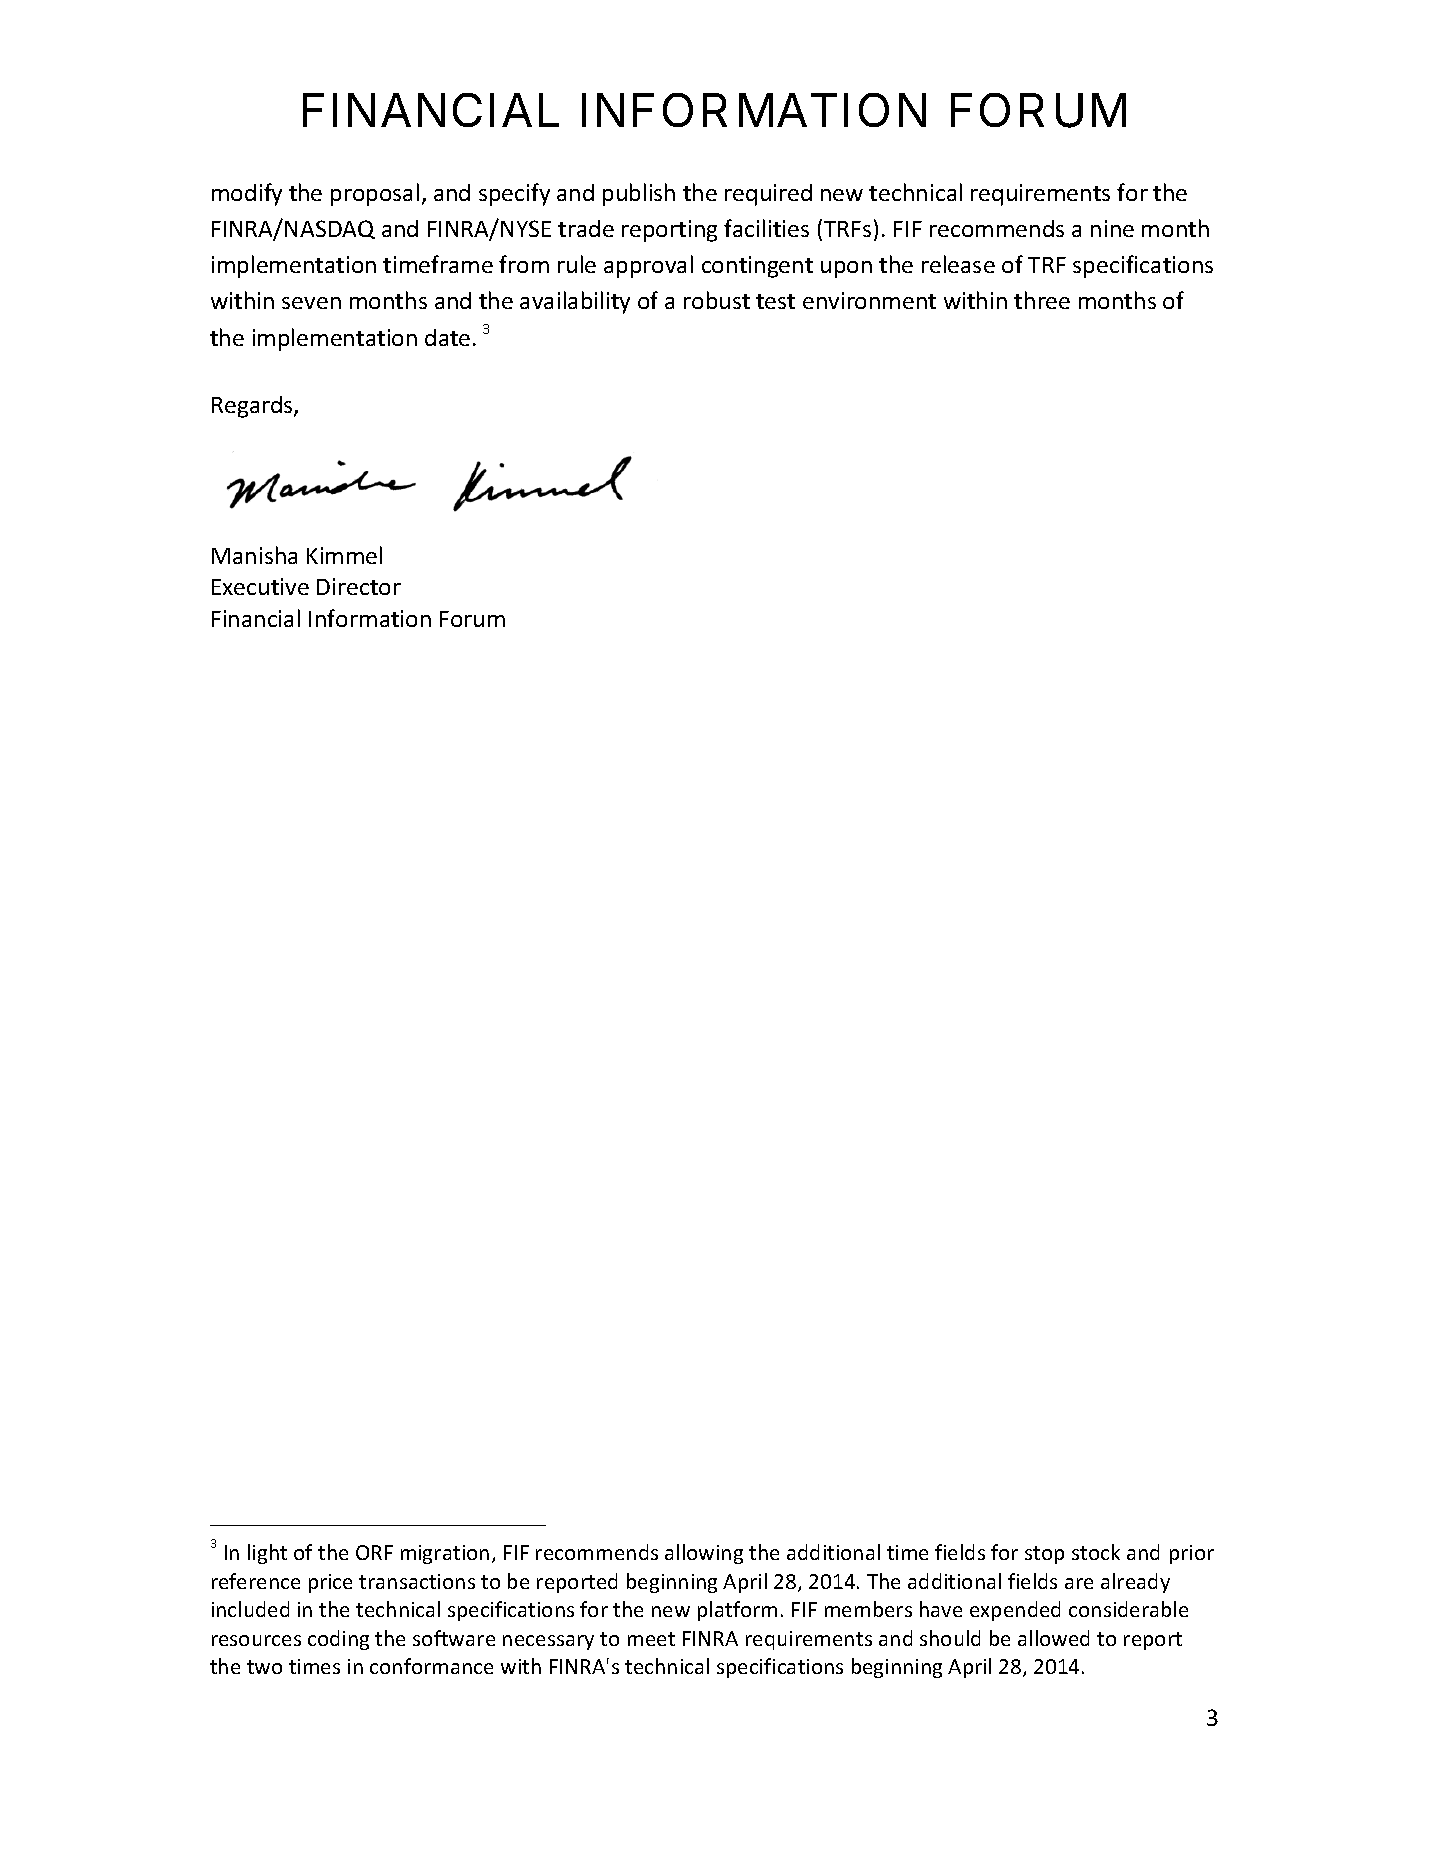 This screenshot has width=1429, height=1849. I want to click on stock, so click(1096, 1552).
